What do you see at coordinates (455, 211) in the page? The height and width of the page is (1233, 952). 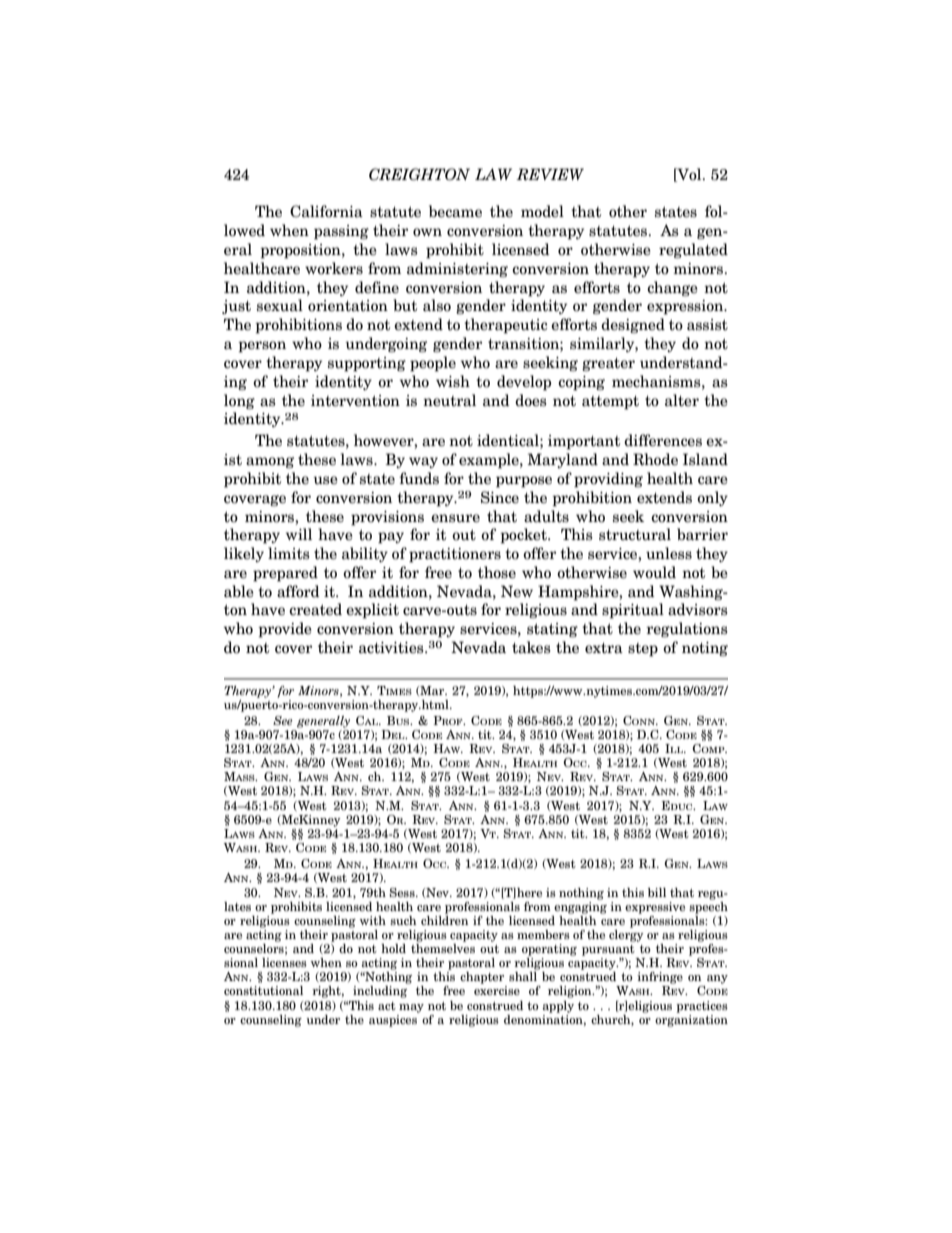 I see `became` at bounding box center [455, 211].
